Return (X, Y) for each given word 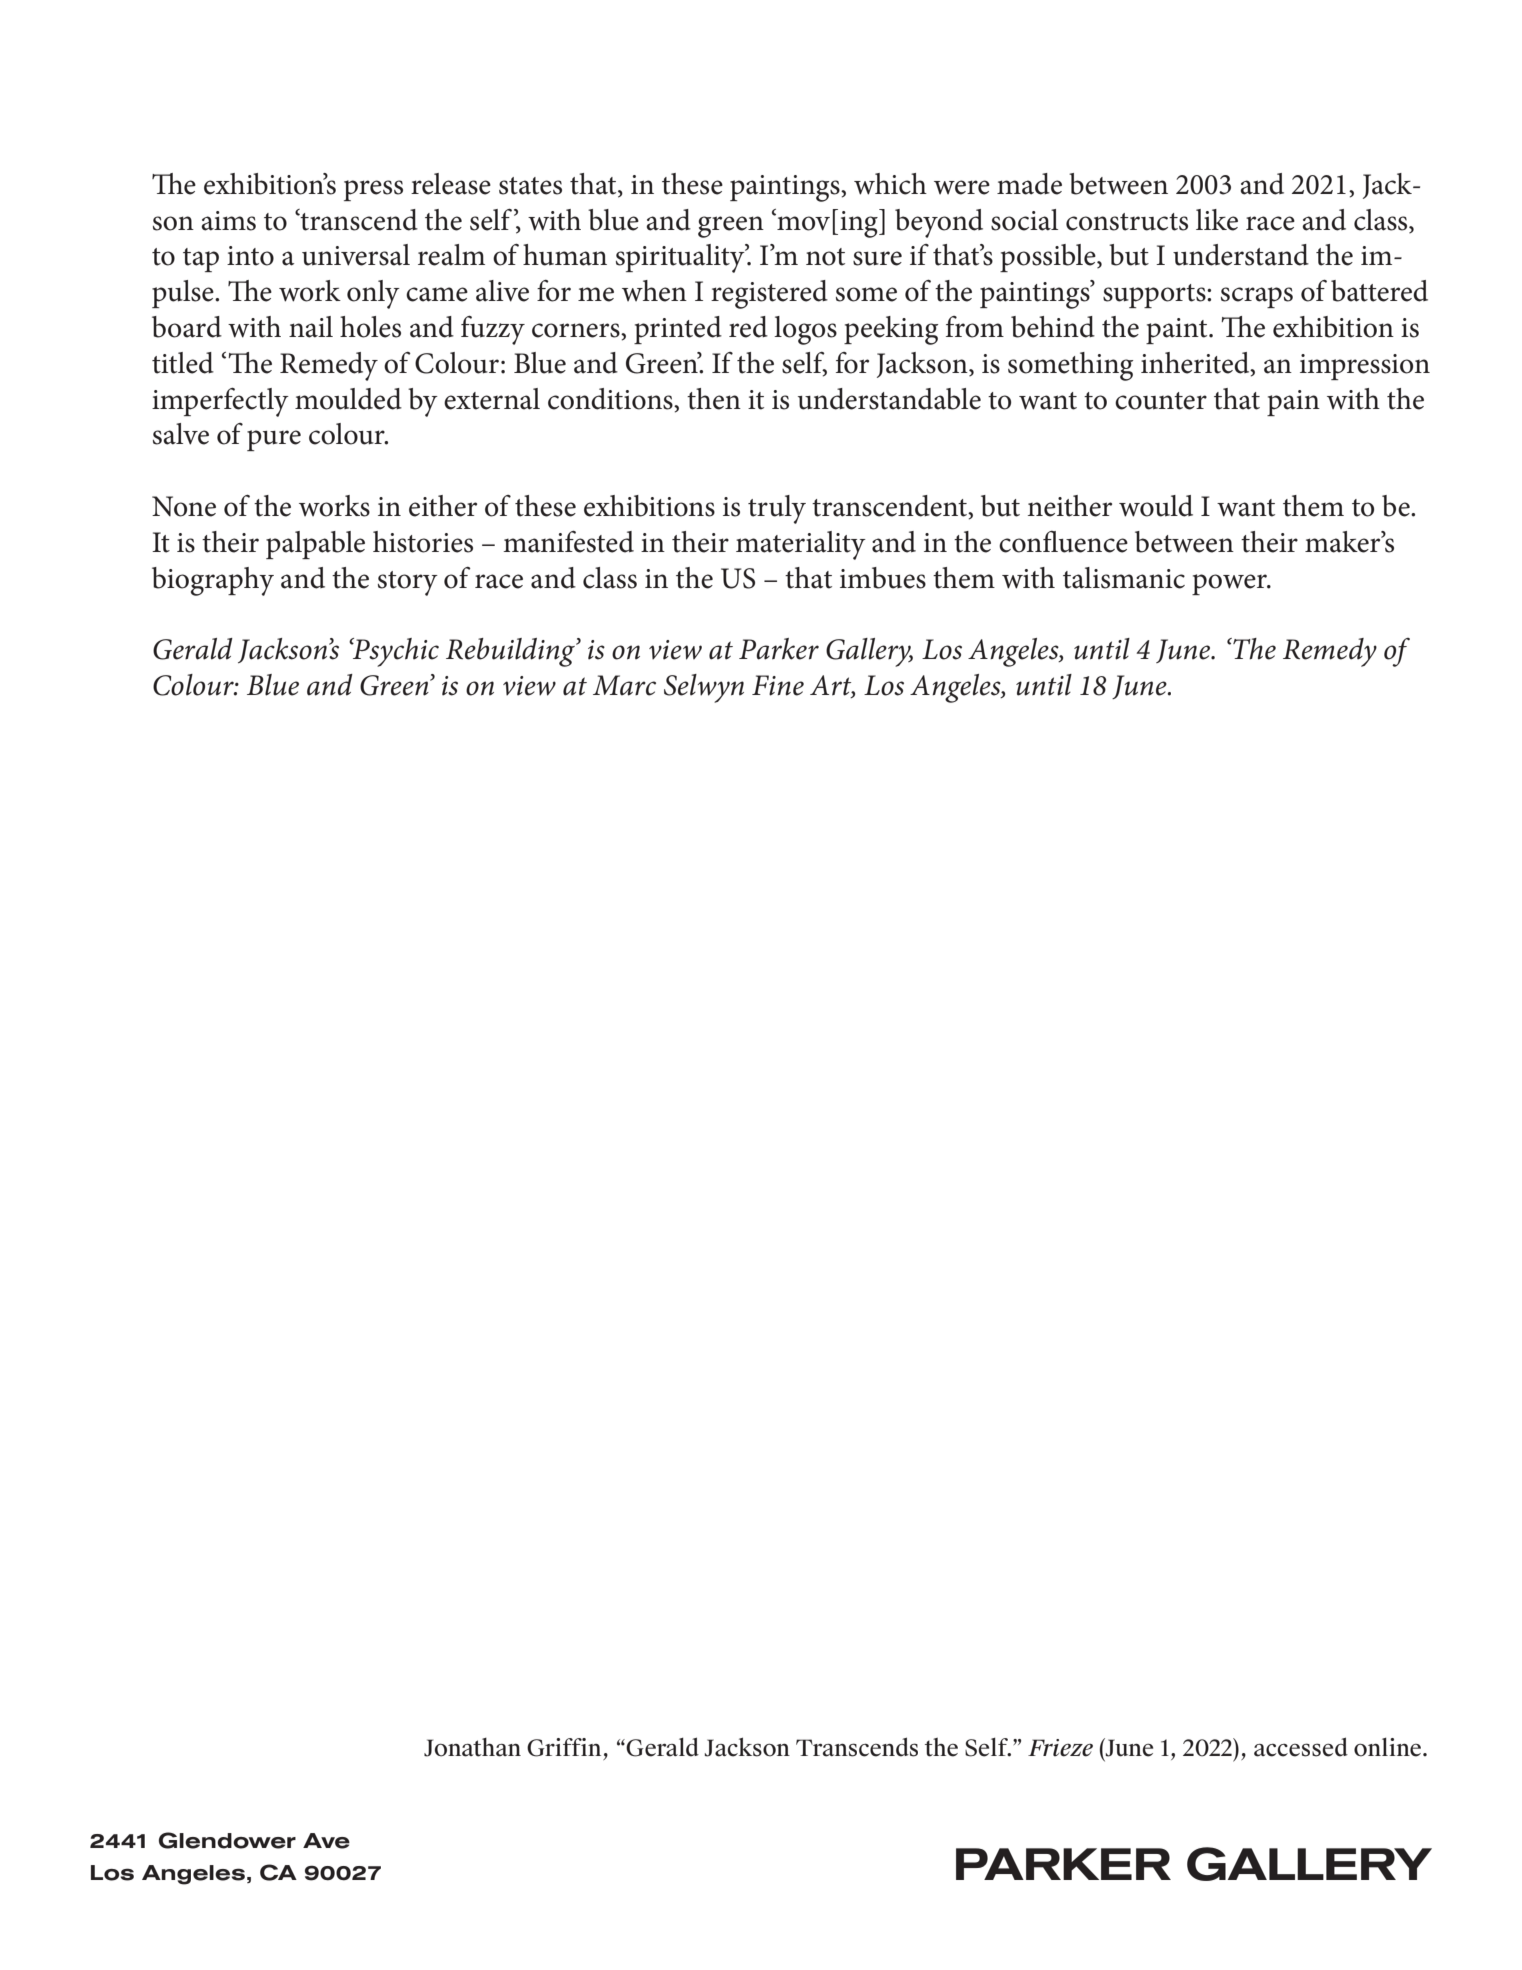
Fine (778, 685)
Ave (326, 1841)
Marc (624, 685)
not (825, 257)
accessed (1301, 1747)
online (1389, 1747)
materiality (801, 545)
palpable (315, 545)
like (1217, 220)
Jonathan (472, 1747)
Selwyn (704, 688)
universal (356, 255)
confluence (1063, 542)
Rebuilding (511, 652)
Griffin (564, 1747)
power (1231, 584)
